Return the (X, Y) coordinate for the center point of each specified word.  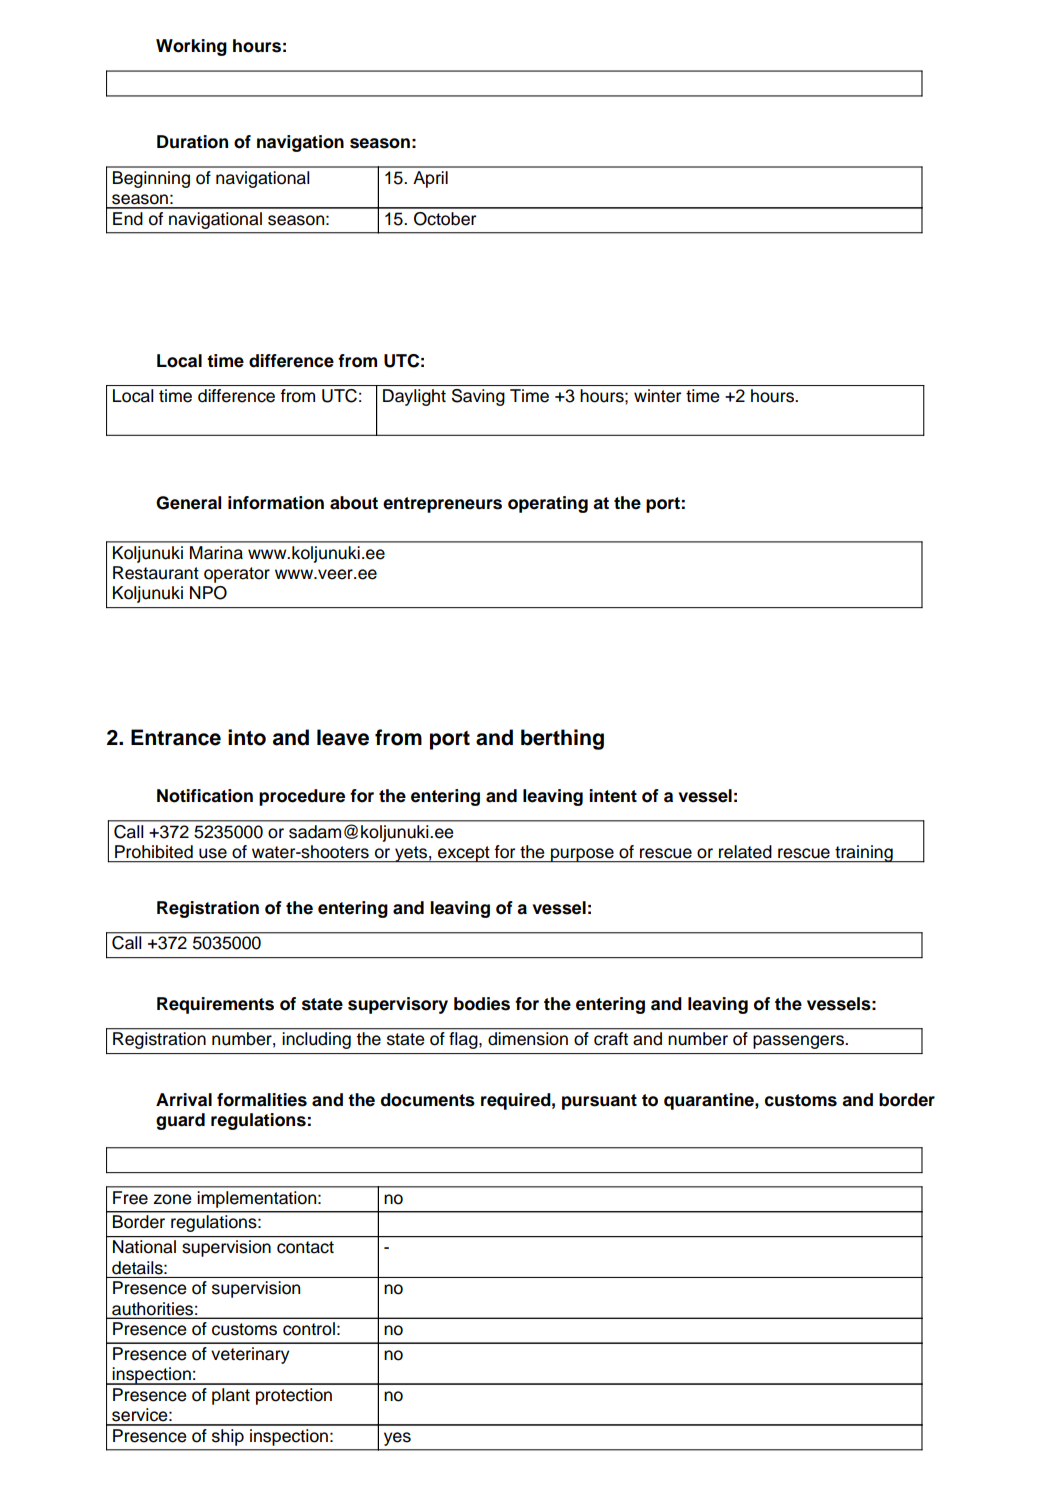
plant (231, 1396)
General (188, 503)
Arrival (184, 1100)
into (247, 737)
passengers (799, 1042)
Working (191, 47)
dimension (528, 1038)
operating (548, 504)
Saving (478, 397)
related (745, 851)
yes (397, 1439)
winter (657, 396)
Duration (192, 142)
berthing (562, 739)
